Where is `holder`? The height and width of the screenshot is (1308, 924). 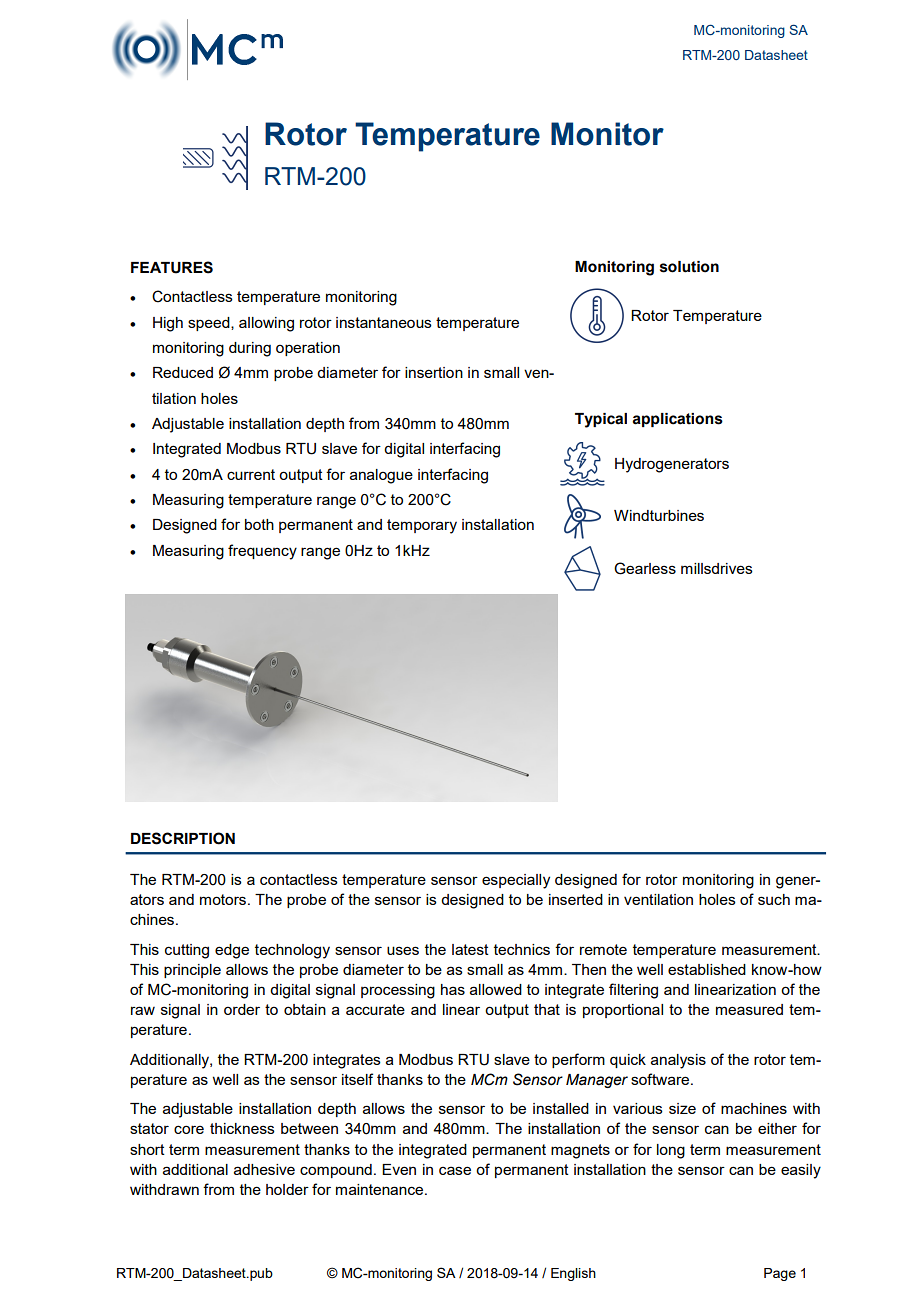
holder is located at coordinates (287, 1189).
